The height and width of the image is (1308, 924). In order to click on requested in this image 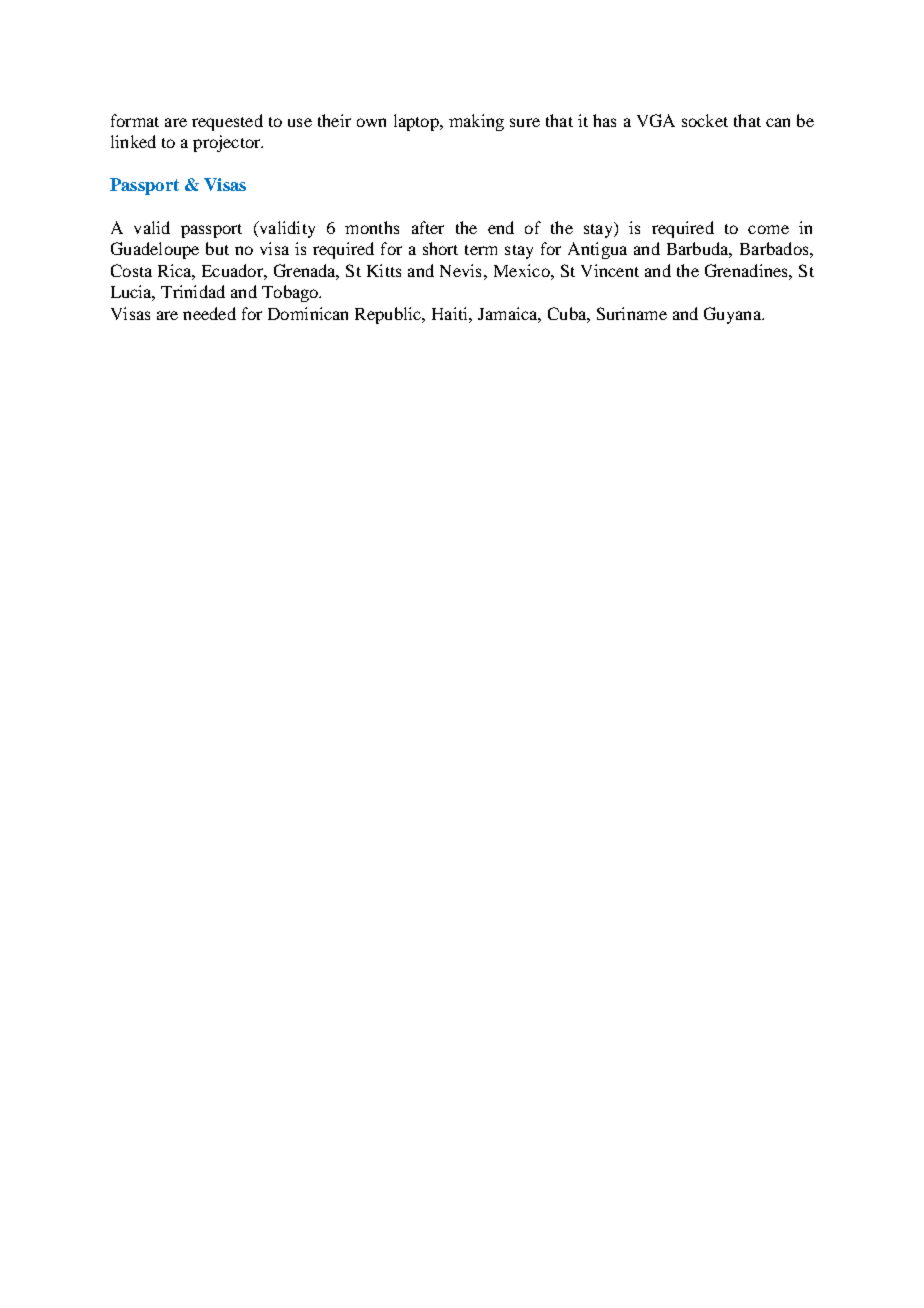, I will do `click(227, 122)`.
